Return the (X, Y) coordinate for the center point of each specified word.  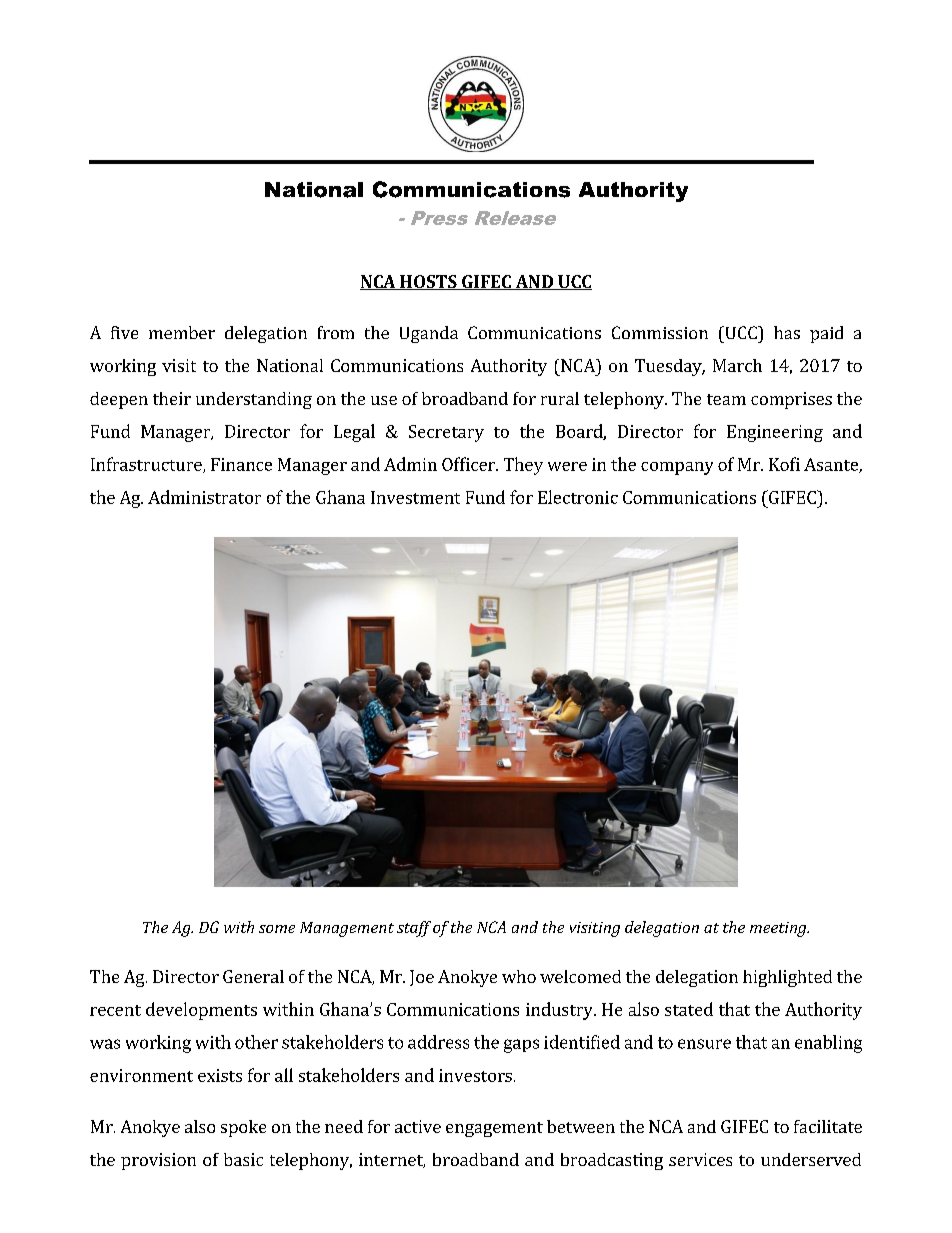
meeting (779, 929)
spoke (243, 1128)
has (787, 332)
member (182, 332)
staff (414, 929)
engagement (494, 1129)
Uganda (429, 334)
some (277, 929)
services (700, 1159)
